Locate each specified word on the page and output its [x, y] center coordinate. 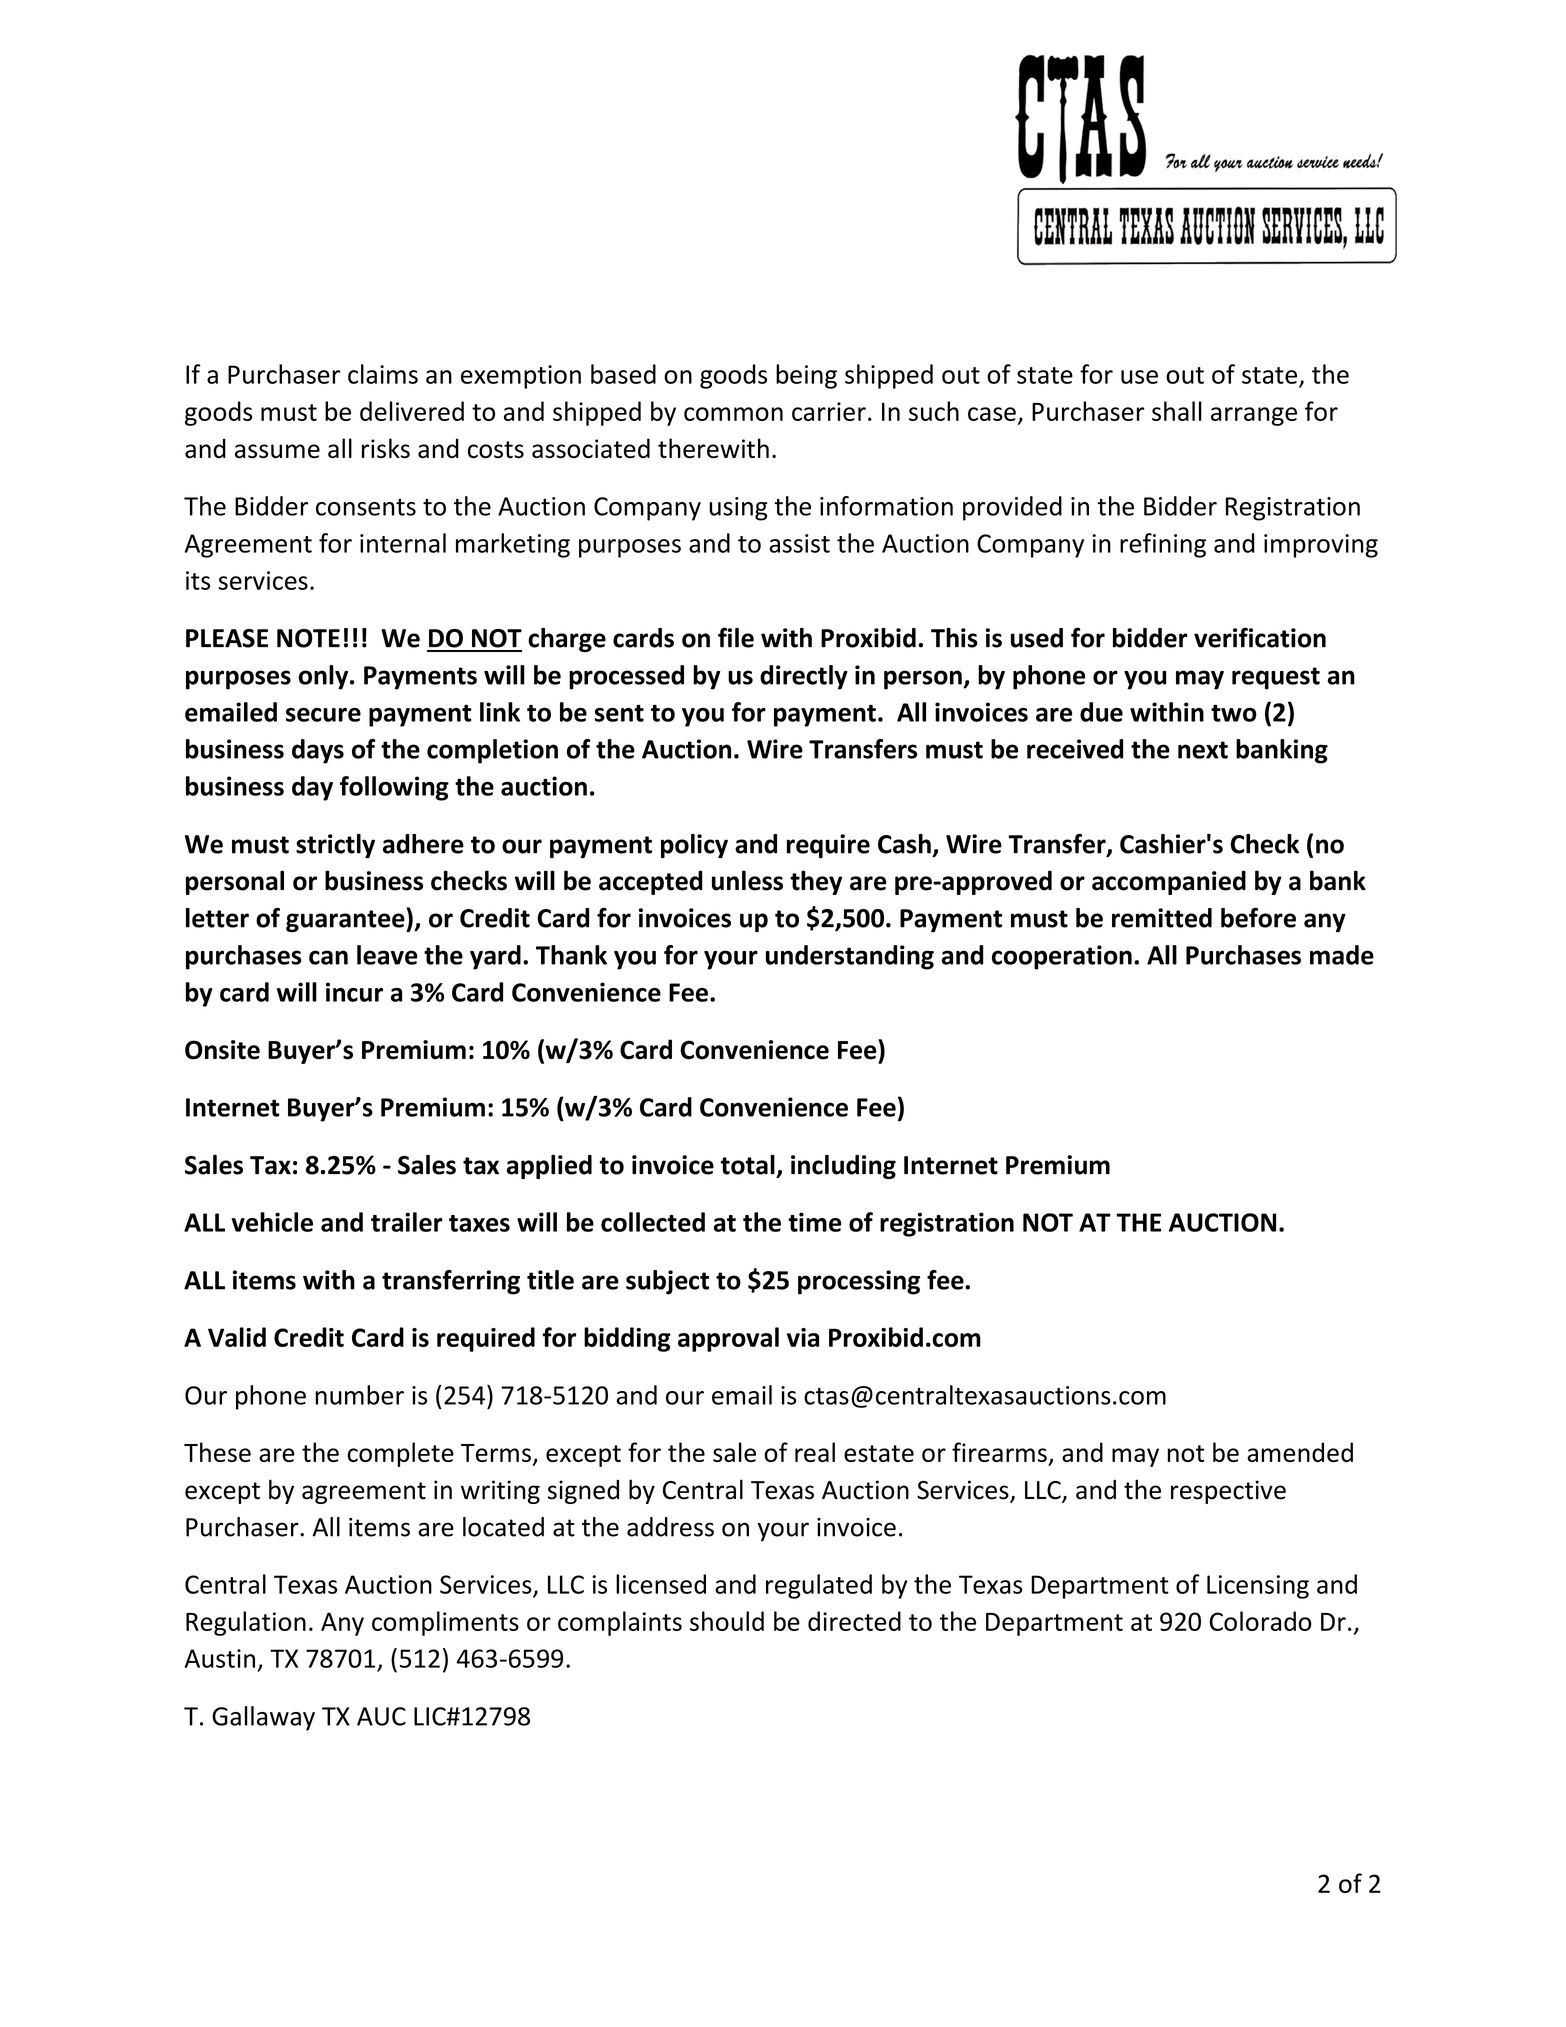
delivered [412, 411]
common [733, 414]
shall [1177, 411]
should [727, 1621]
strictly [335, 846]
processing [859, 1282]
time [814, 1222]
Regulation [246, 1623]
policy [694, 846]
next [1203, 750]
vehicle [272, 1222]
